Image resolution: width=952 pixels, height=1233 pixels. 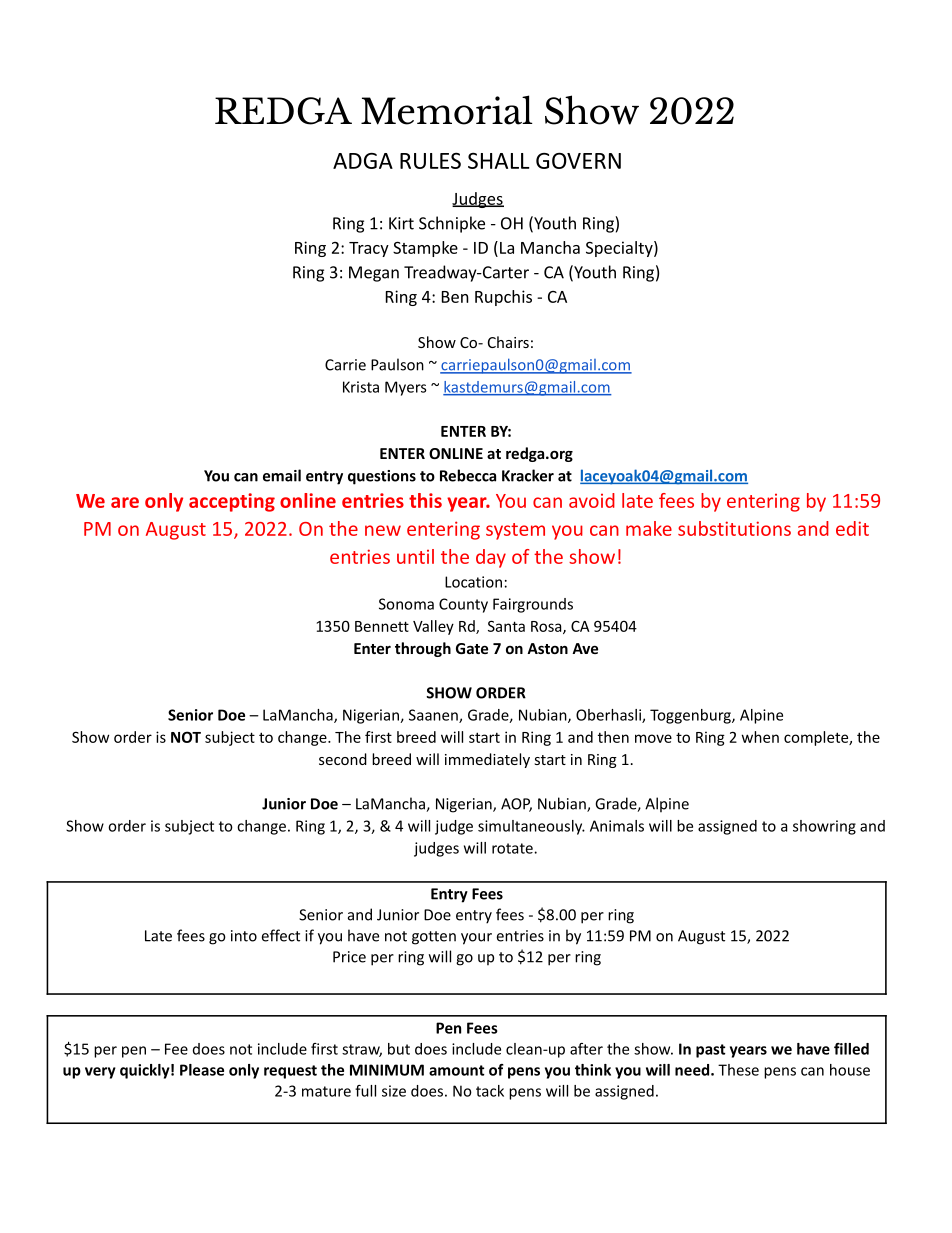 What do you see at coordinates (468, 475) in the screenshot?
I see `Rebecca` at bounding box center [468, 475].
